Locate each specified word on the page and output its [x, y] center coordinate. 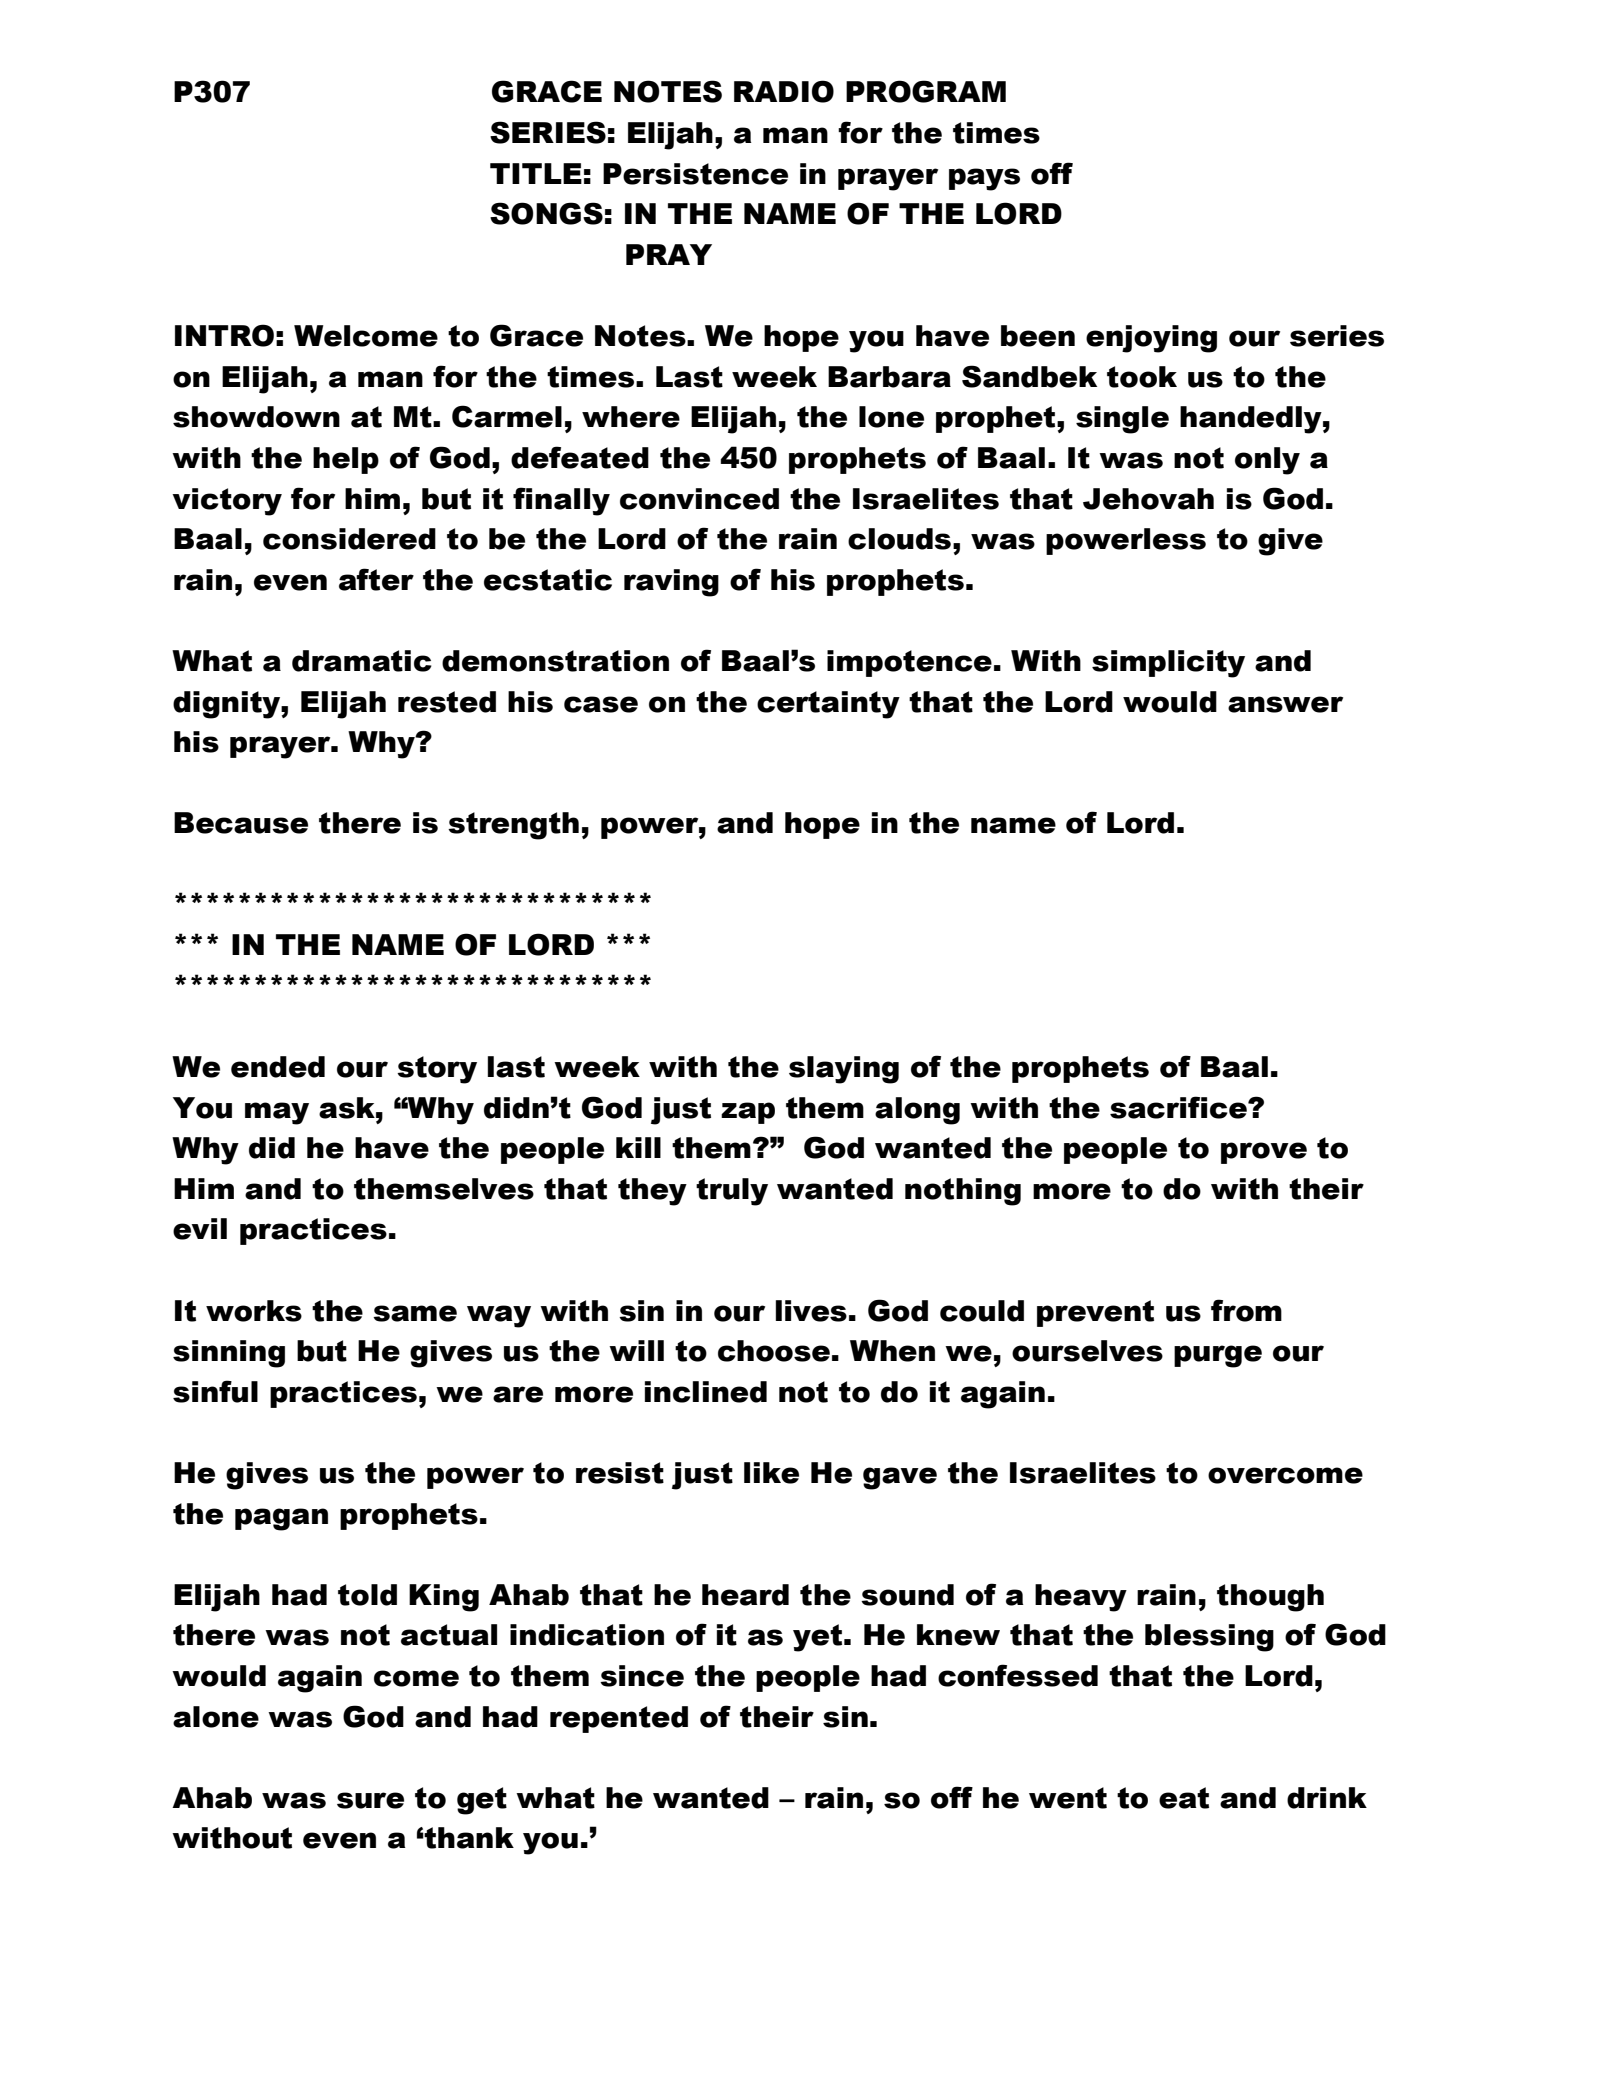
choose [774, 1351]
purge [1218, 1356]
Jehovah [1148, 499]
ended [278, 1067]
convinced [699, 499]
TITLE [536, 173]
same [415, 1313]
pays [984, 179]
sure [370, 1800]
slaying [844, 1070]
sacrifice [1179, 1107]
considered [349, 539]
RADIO [784, 91]
